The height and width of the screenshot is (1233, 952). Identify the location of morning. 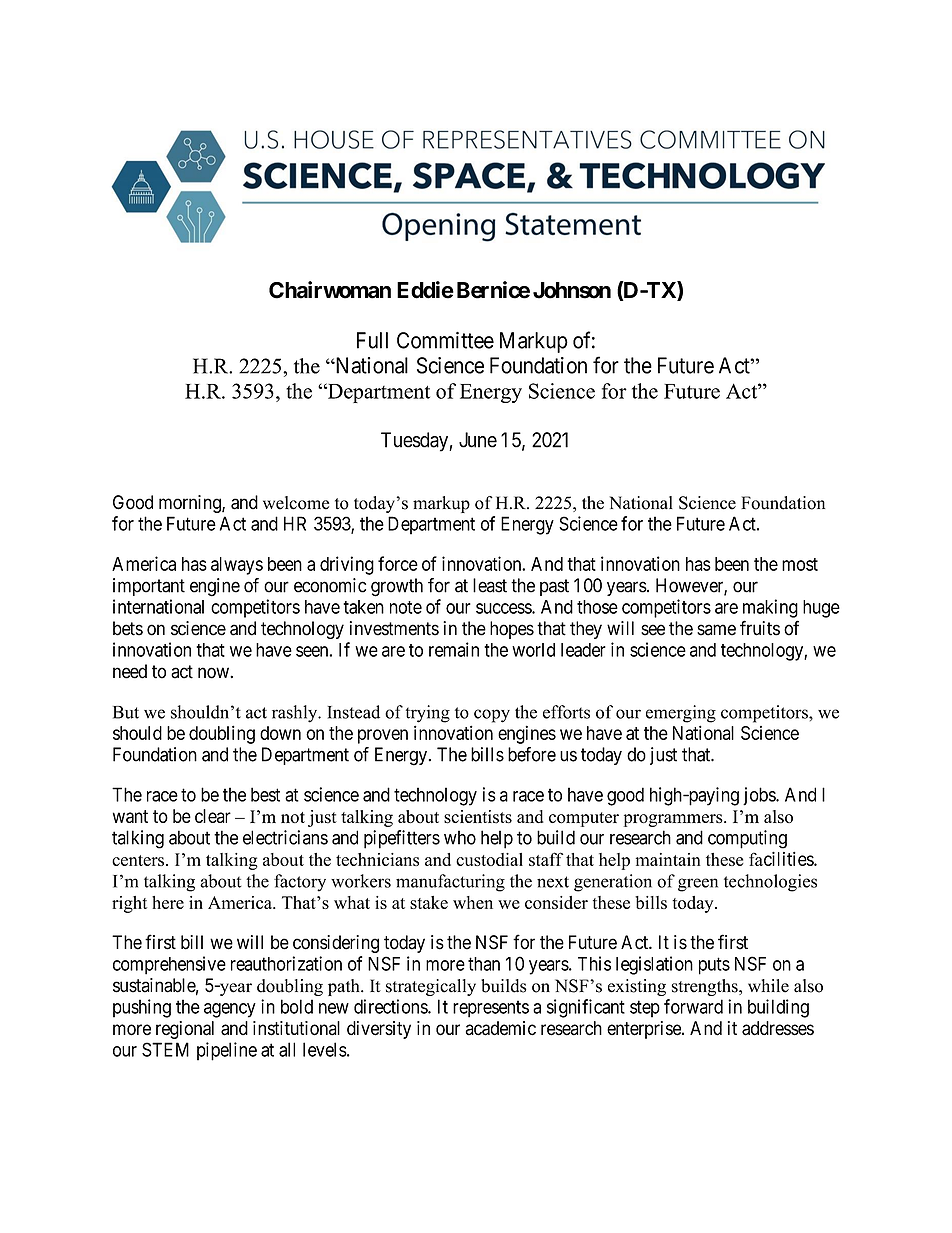
(191, 504).
